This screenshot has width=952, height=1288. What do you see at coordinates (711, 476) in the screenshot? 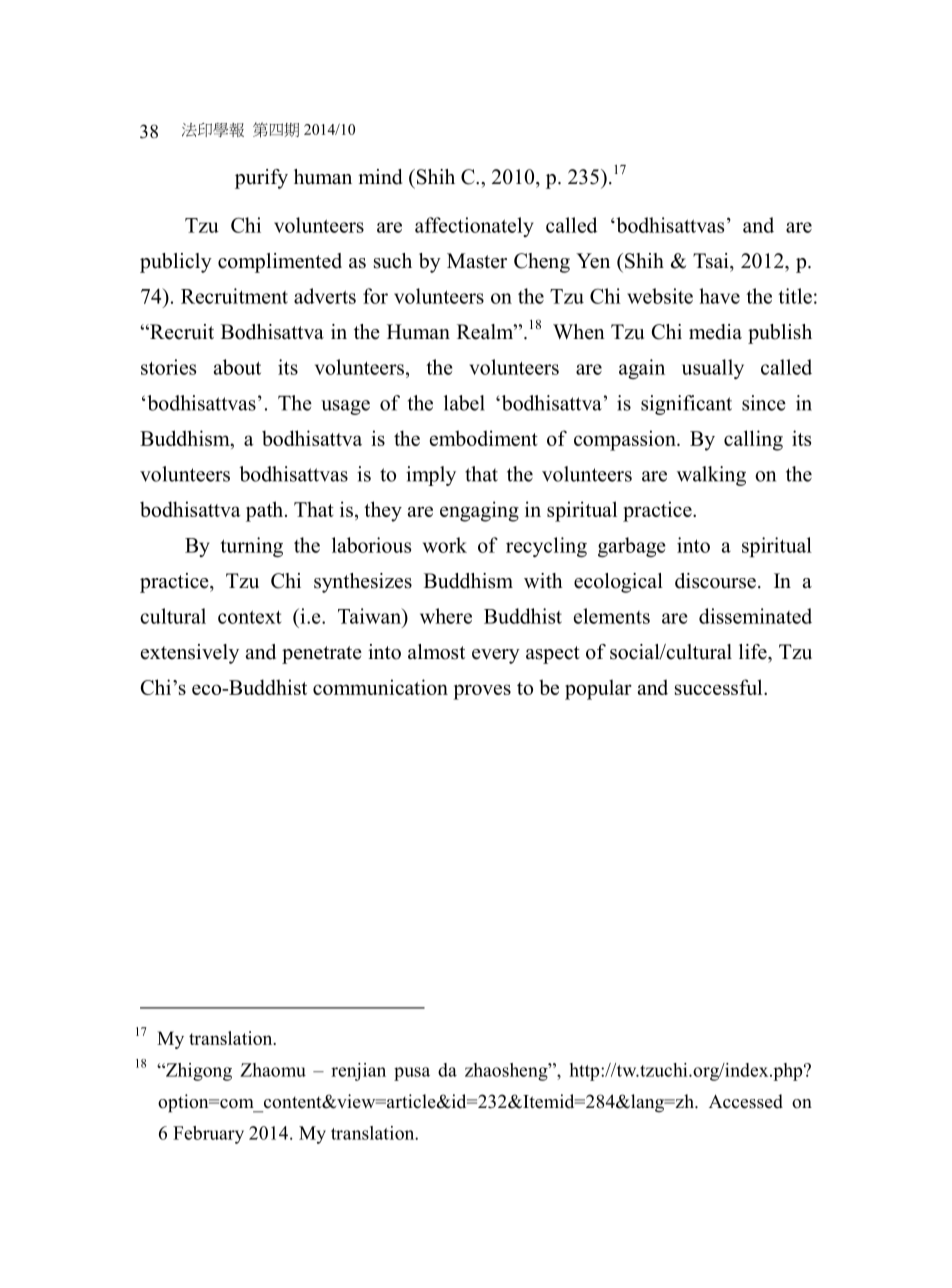
I see `walking` at bounding box center [711, 476].
